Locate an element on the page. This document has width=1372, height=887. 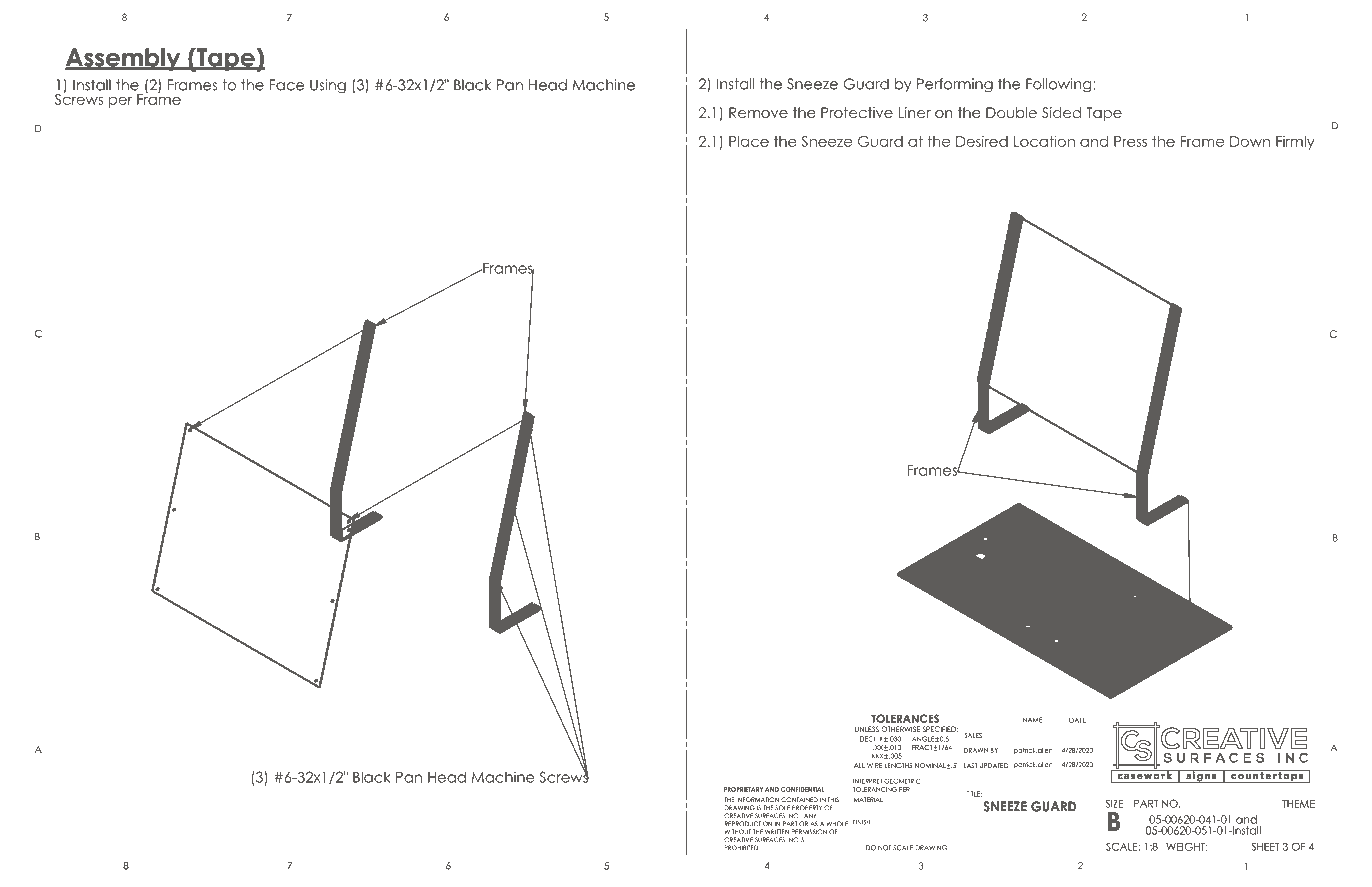
Using is located at coordinates (328, 86).
